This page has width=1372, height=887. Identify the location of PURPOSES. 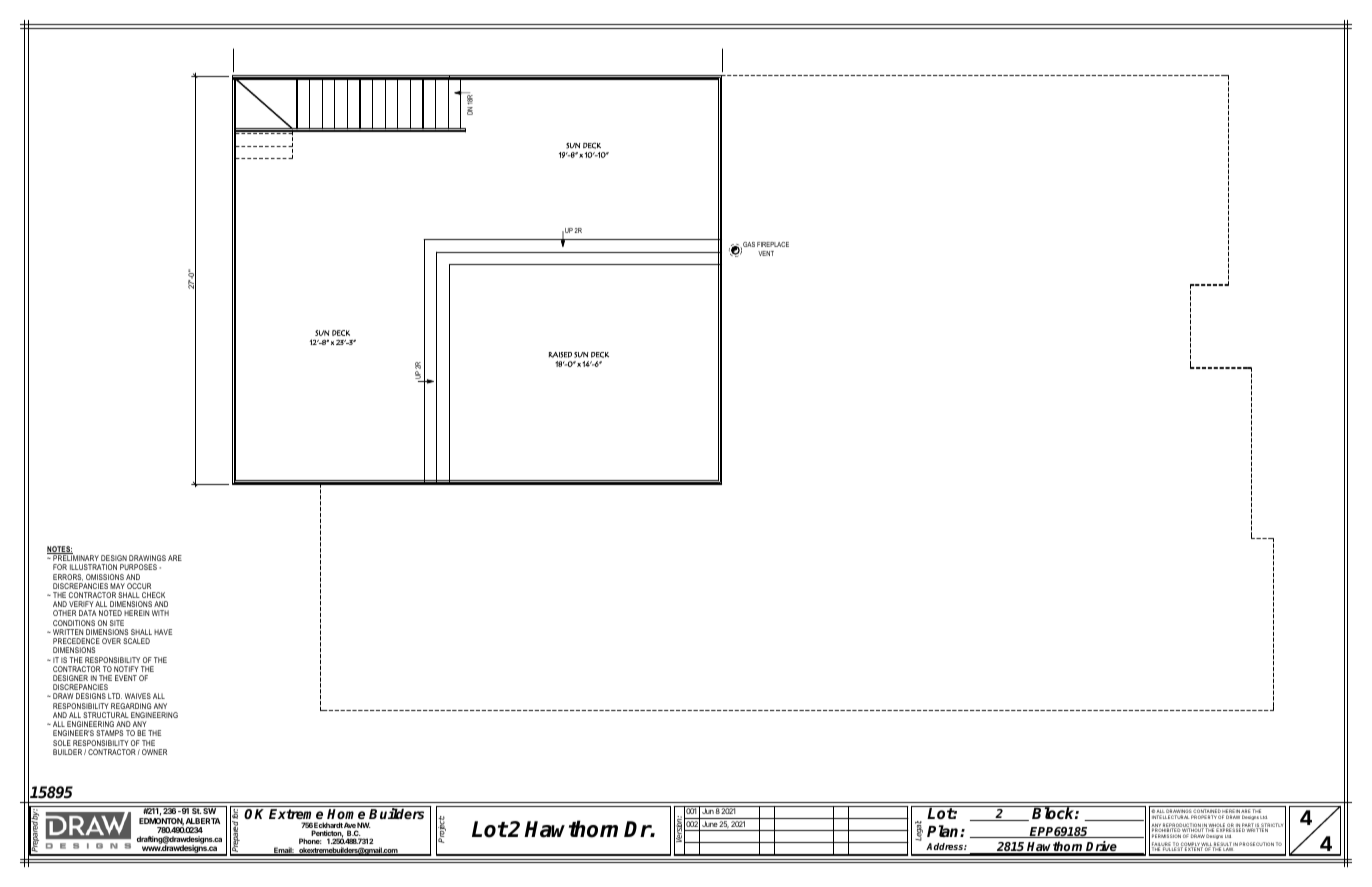
(138, 567).
